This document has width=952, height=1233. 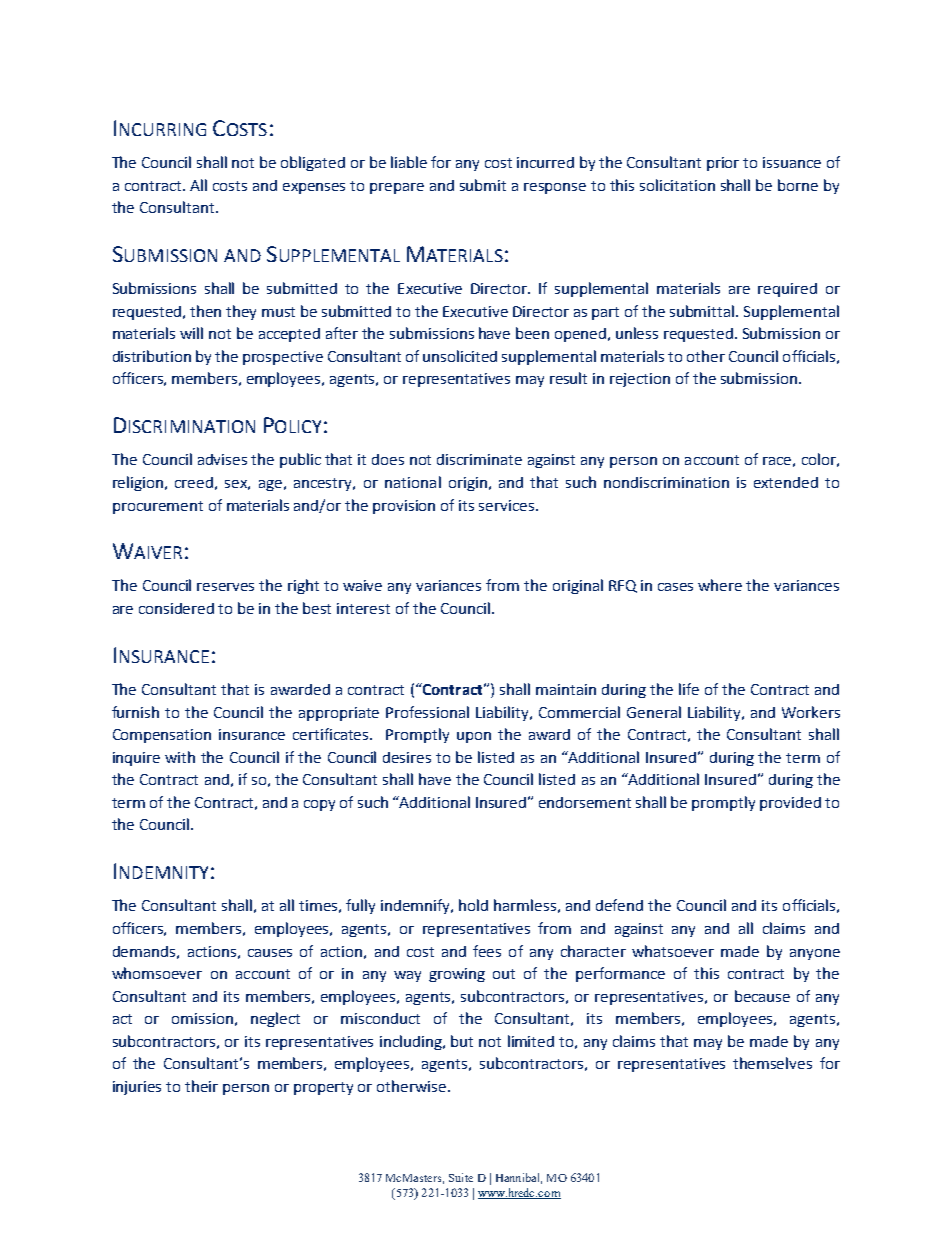 I want to click on Professional, so click(x=427, y=712).
